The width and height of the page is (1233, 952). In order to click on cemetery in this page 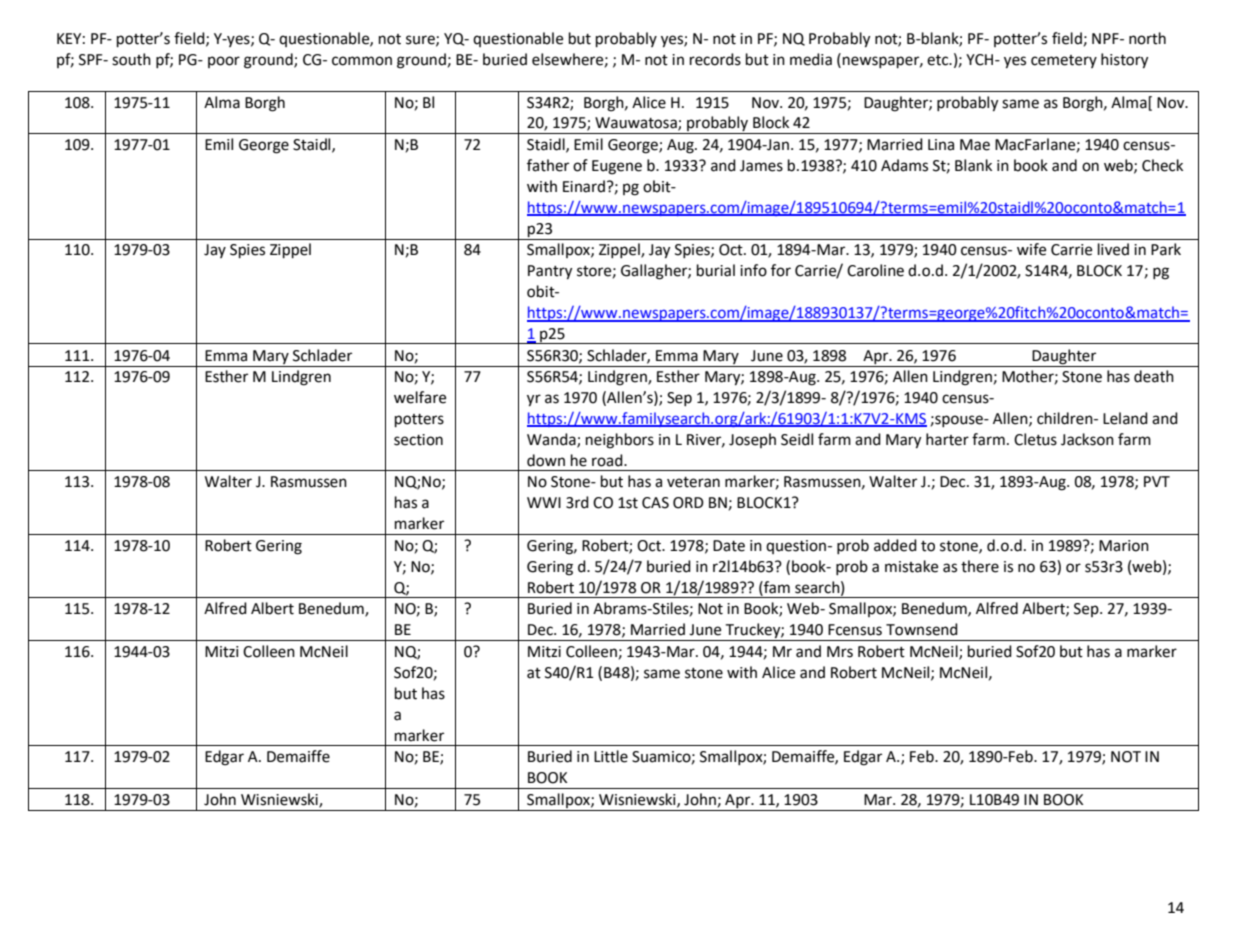, I will do `click(1064, 61)`.
